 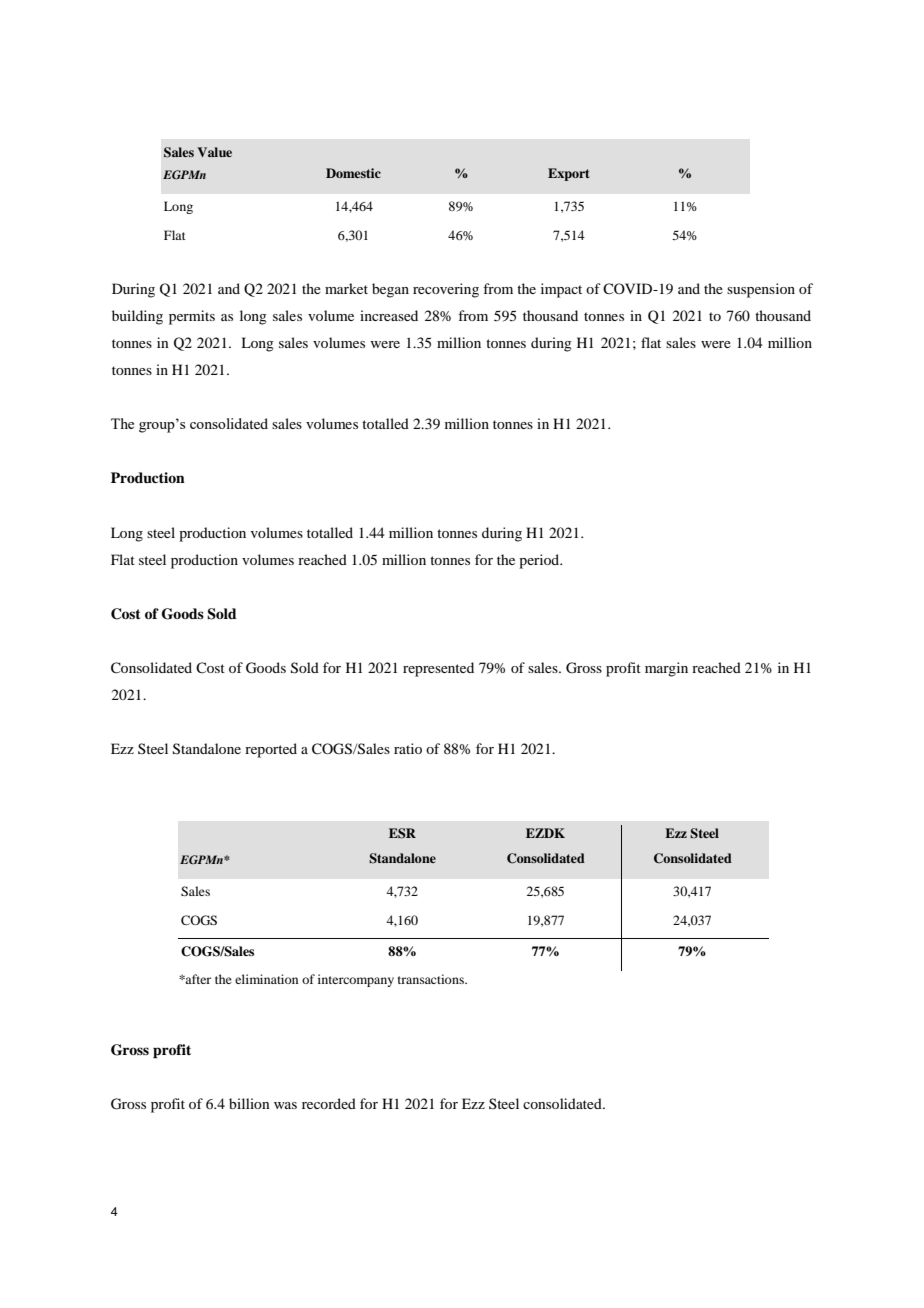 What do you see at coordinates (666, 669) in the document?
I see `margin` at bounding box center [666, 669].
